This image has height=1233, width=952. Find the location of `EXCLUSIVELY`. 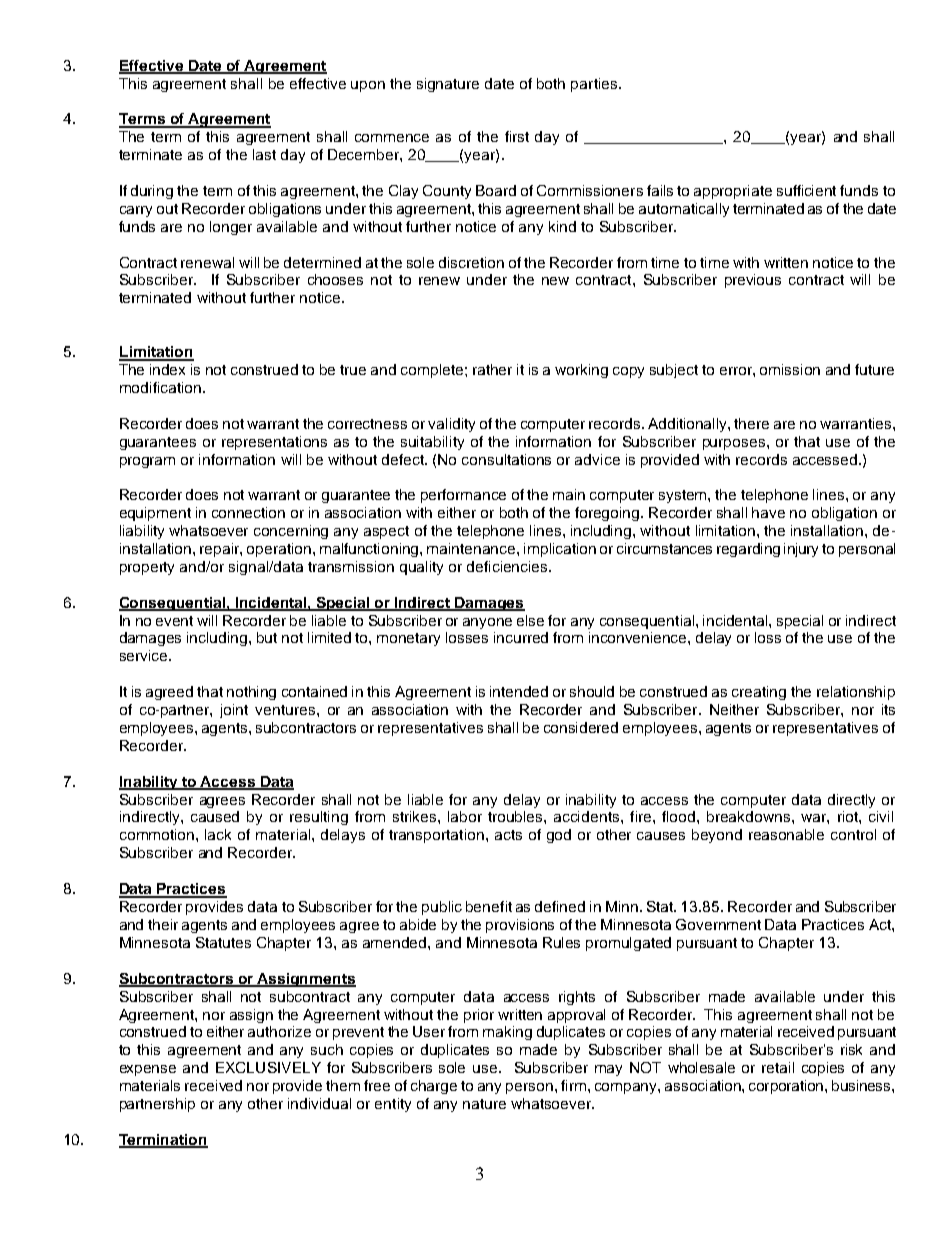

EXCLUSIVELY is located at coordinates (268, 1067).
